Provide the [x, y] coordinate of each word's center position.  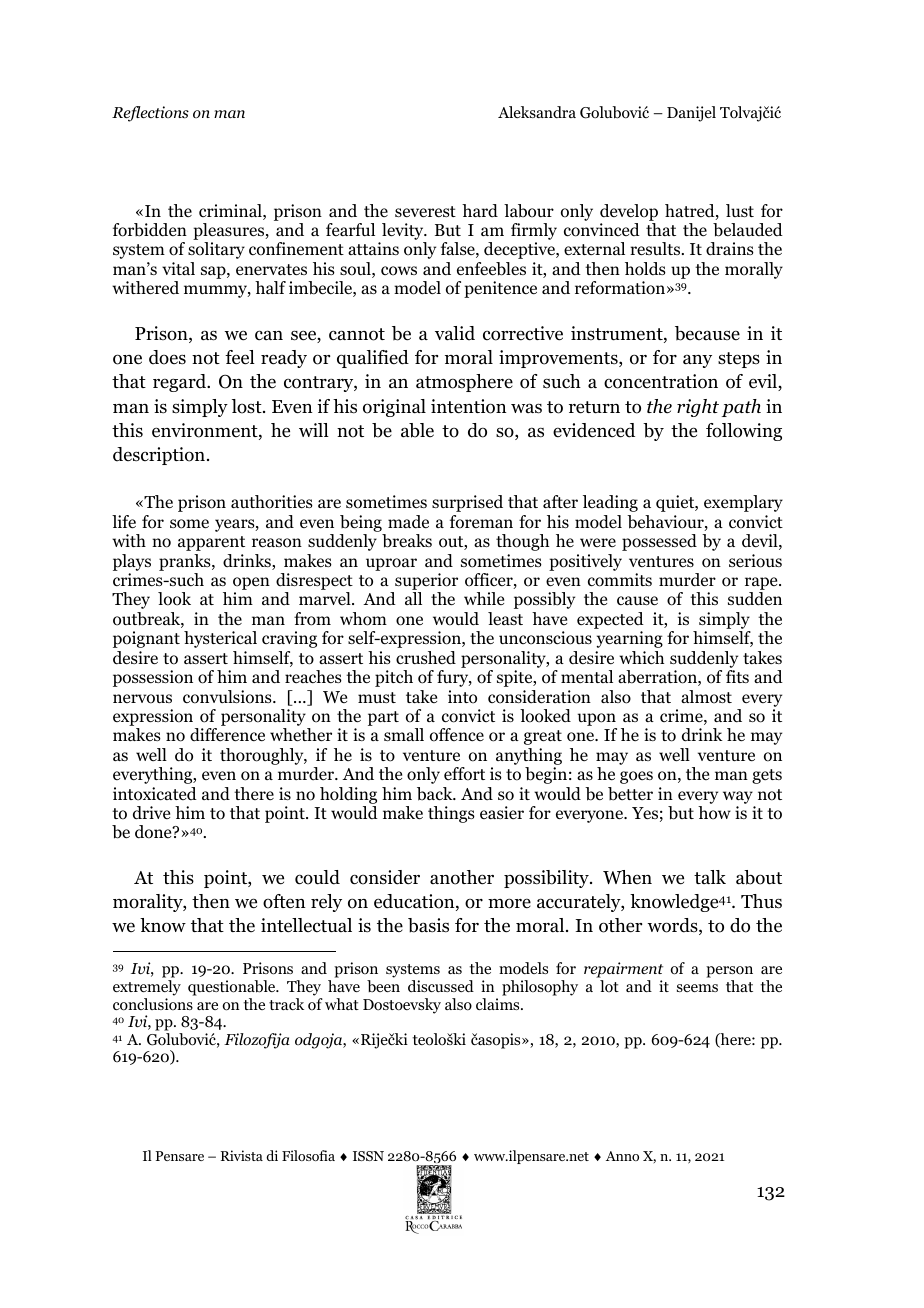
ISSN [368, 1156]
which [641, 657]
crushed [426, 658]
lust [740, 210]
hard [480, 211]
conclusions [153, 1004]
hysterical [220, 639]
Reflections [150, 114]
